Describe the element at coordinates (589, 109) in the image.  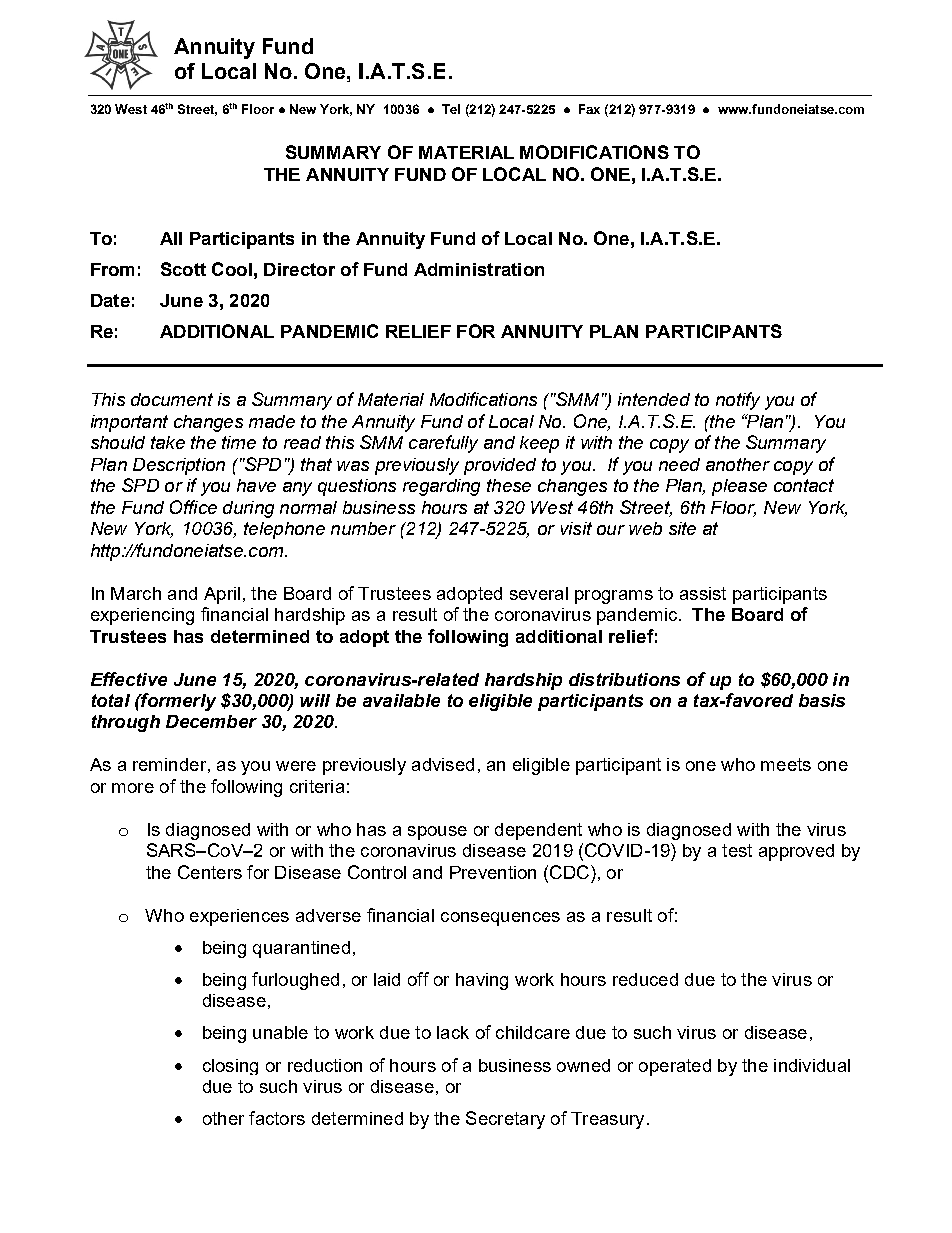
I see `Fax` at that location.
